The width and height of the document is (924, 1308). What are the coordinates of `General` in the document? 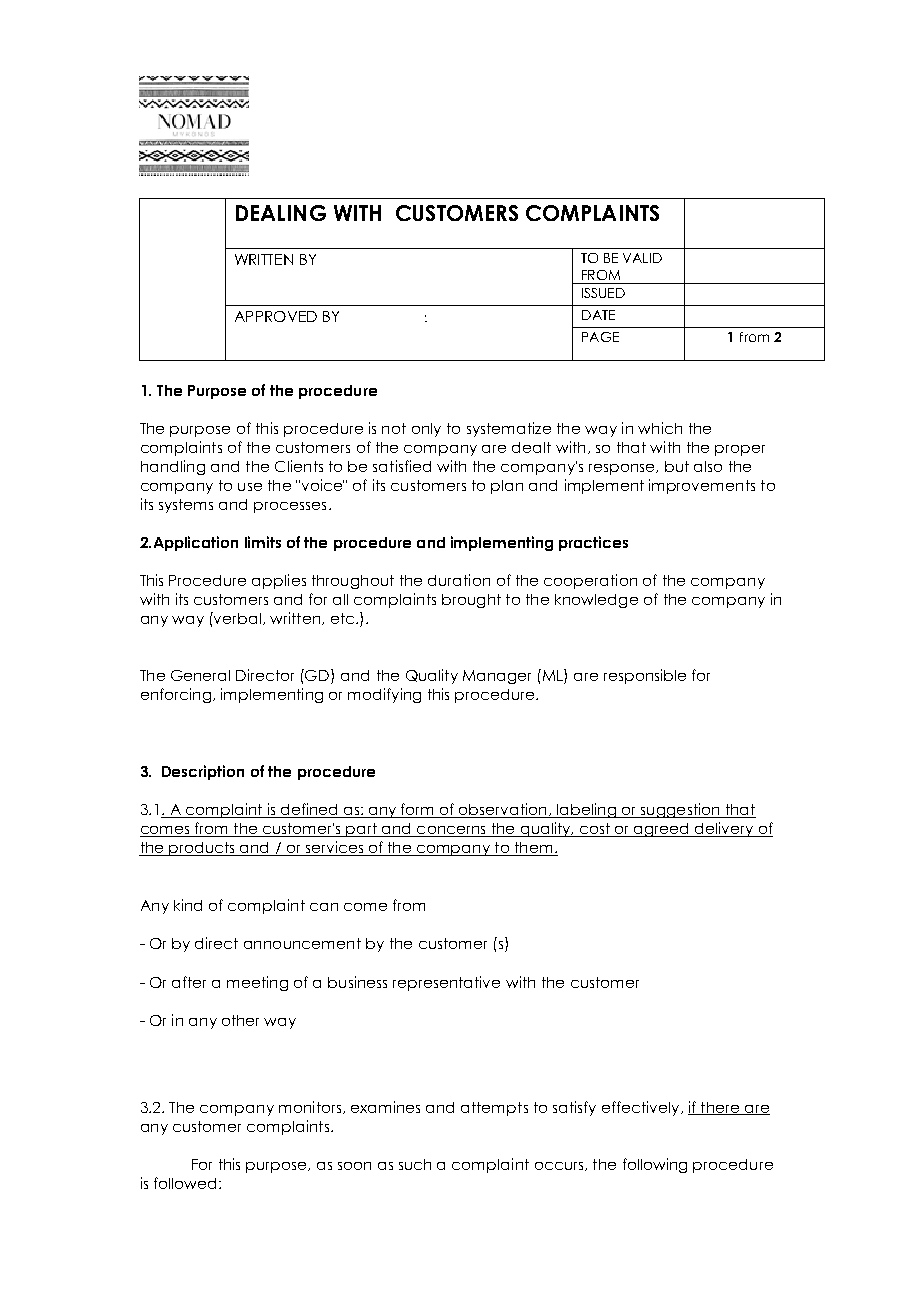 It's located at (200, 675).
